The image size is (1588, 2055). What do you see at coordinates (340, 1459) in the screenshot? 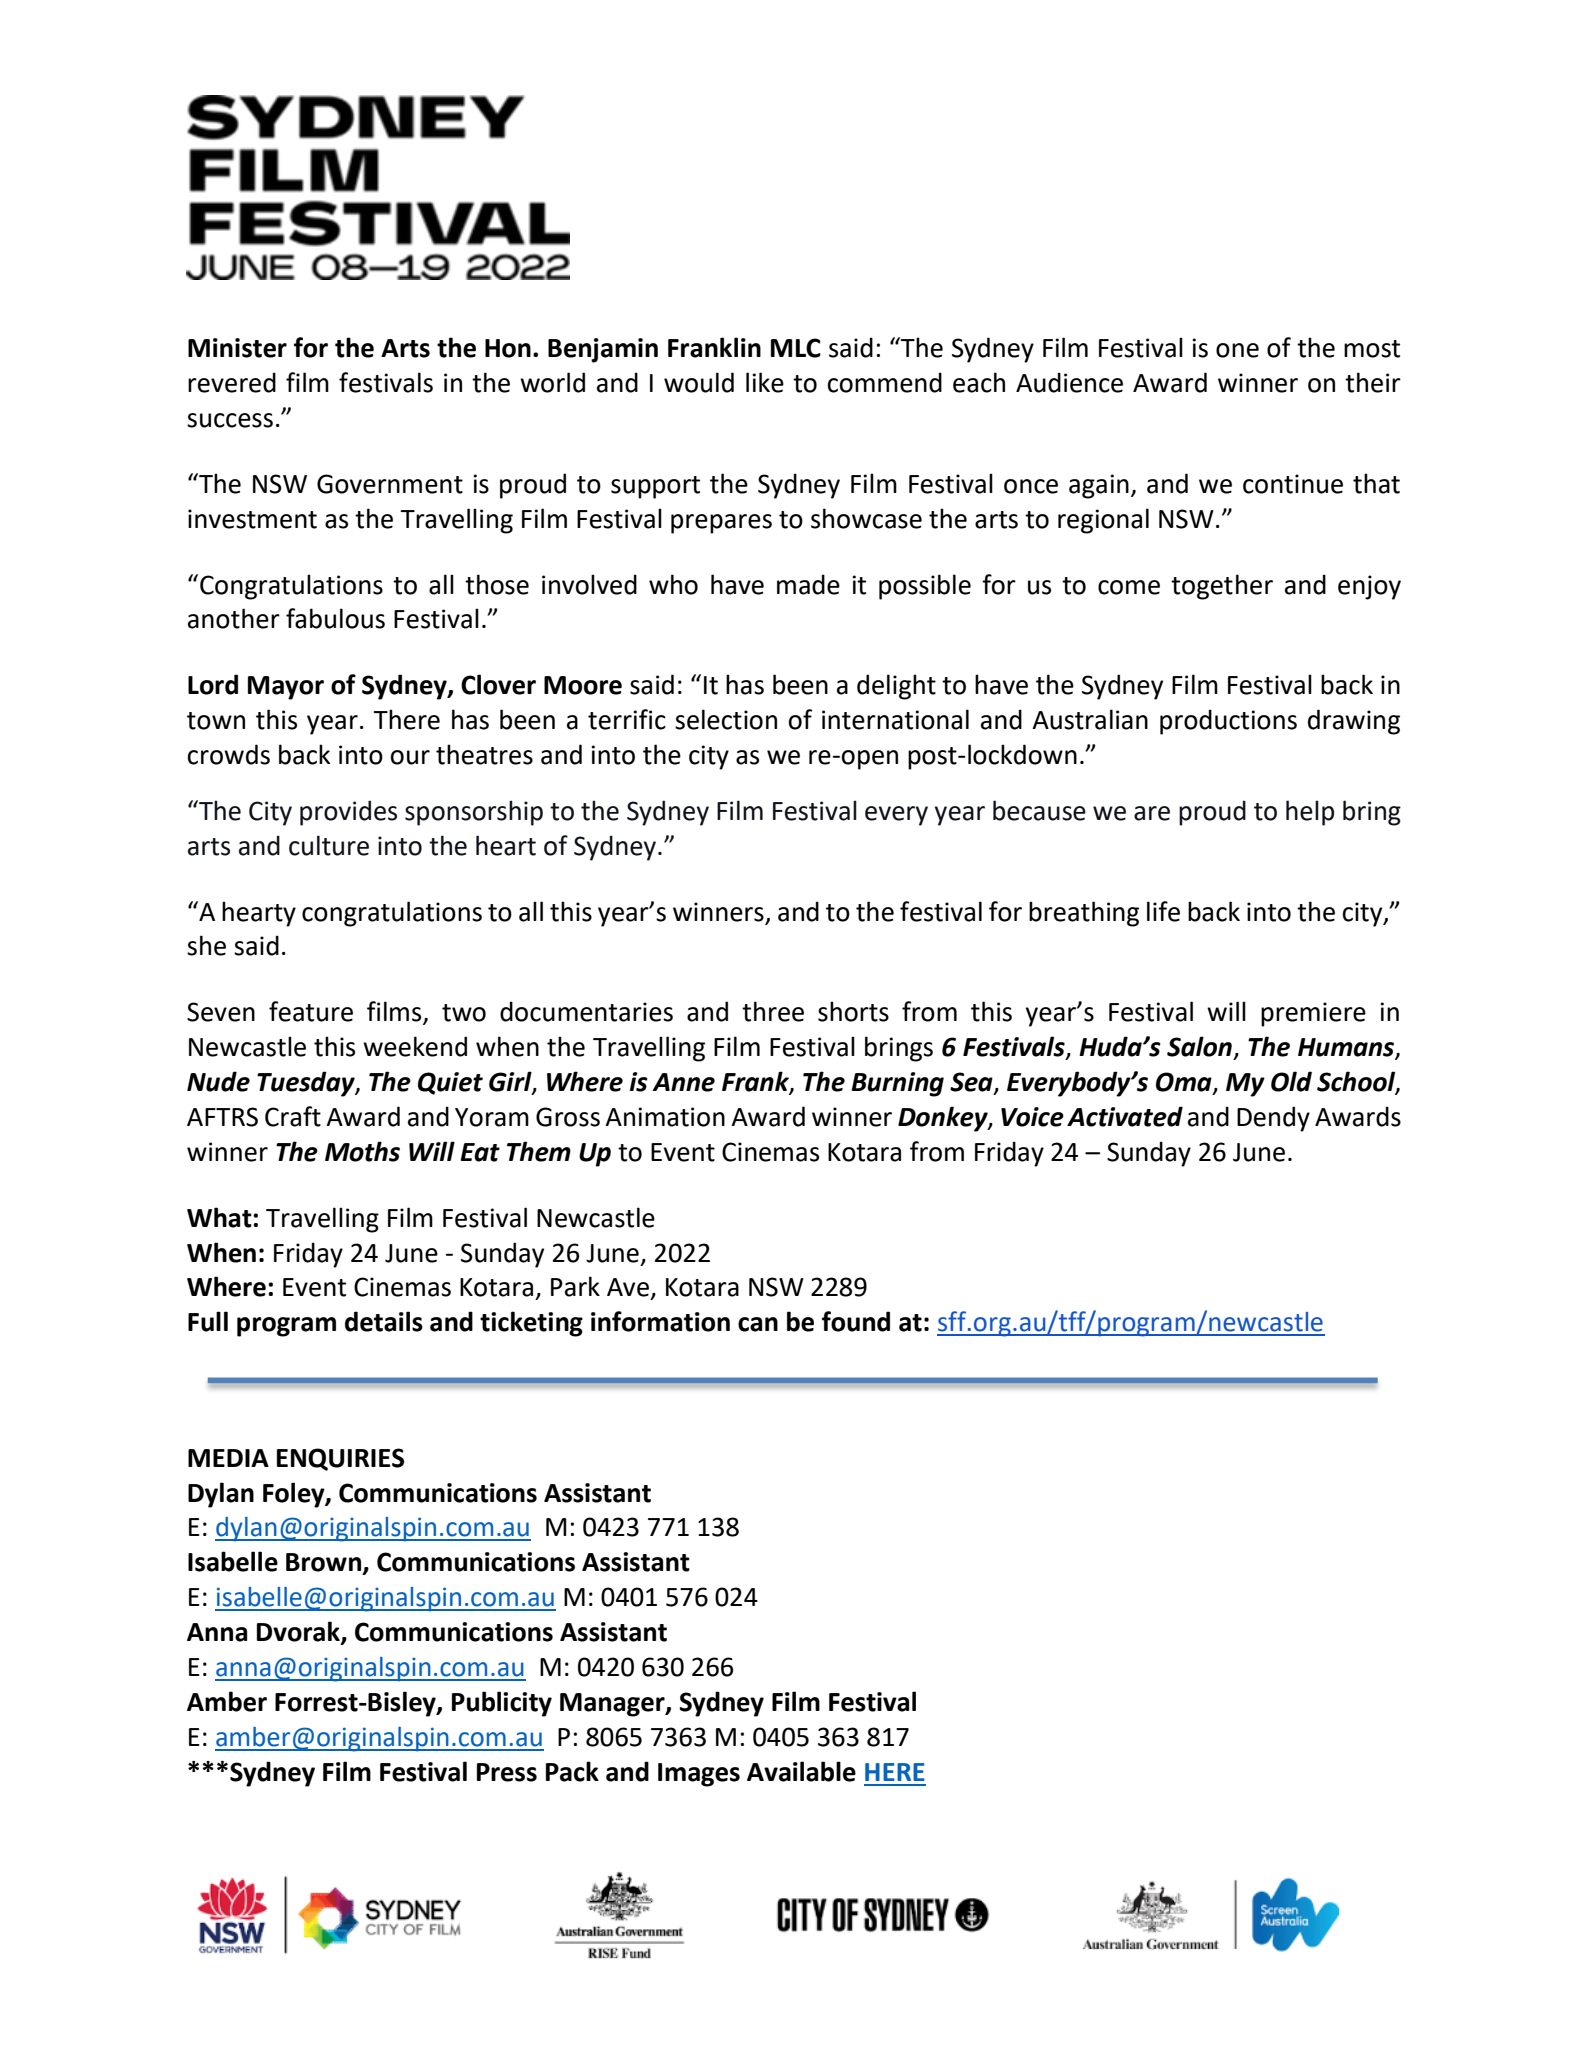
I see `ENQUIRIES` at bounding box center [340, 1459].
